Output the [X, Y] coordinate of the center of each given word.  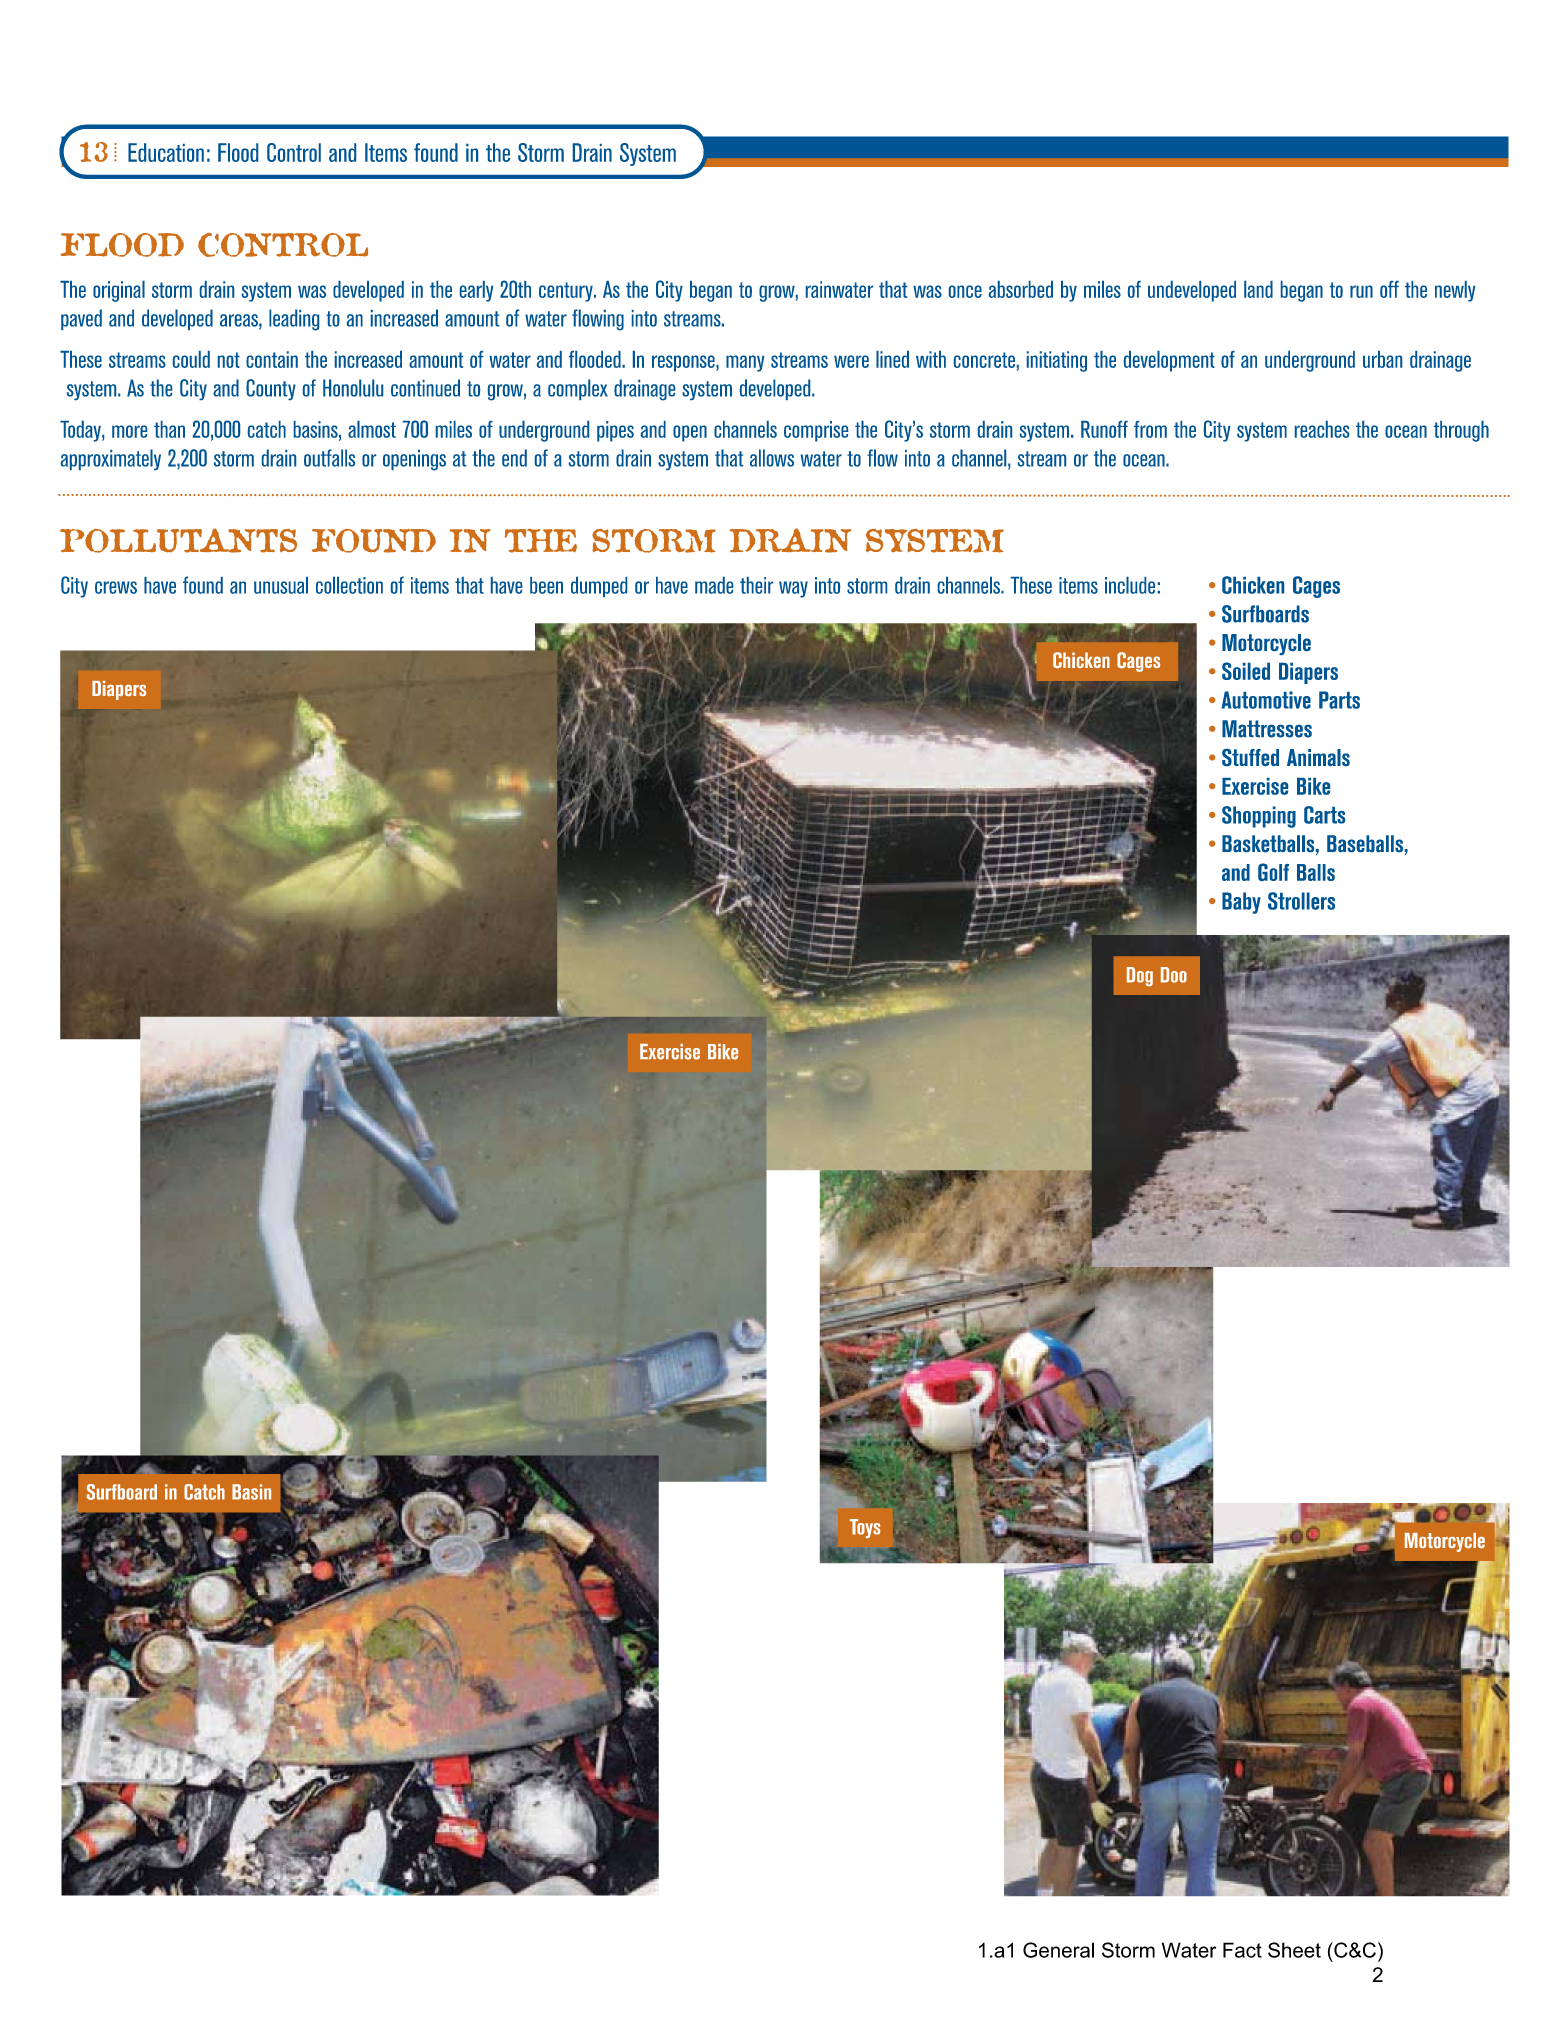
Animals [1318, 757]
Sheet [1294, 1950]
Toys [865, 1528]
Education [166, 152]
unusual [281, 585]
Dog [1140, 976]
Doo [1174, 975]
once [965, 291]
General [1058, 1950]
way [793, 589]
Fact [1242, 1950]
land [1258, 289]
